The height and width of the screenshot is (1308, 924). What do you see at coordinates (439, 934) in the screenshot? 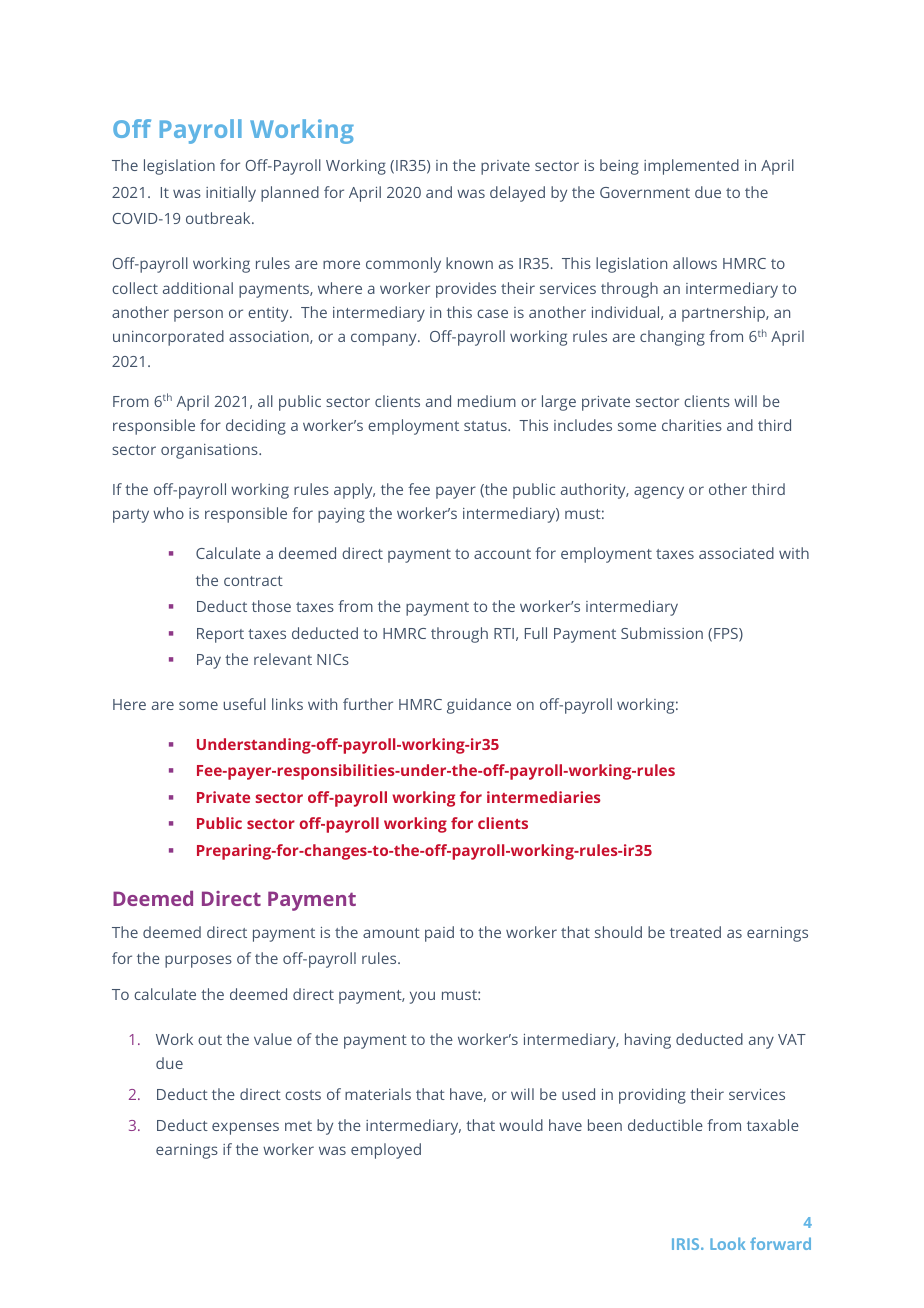
I see `paid` at bounding box center [439, 934].
